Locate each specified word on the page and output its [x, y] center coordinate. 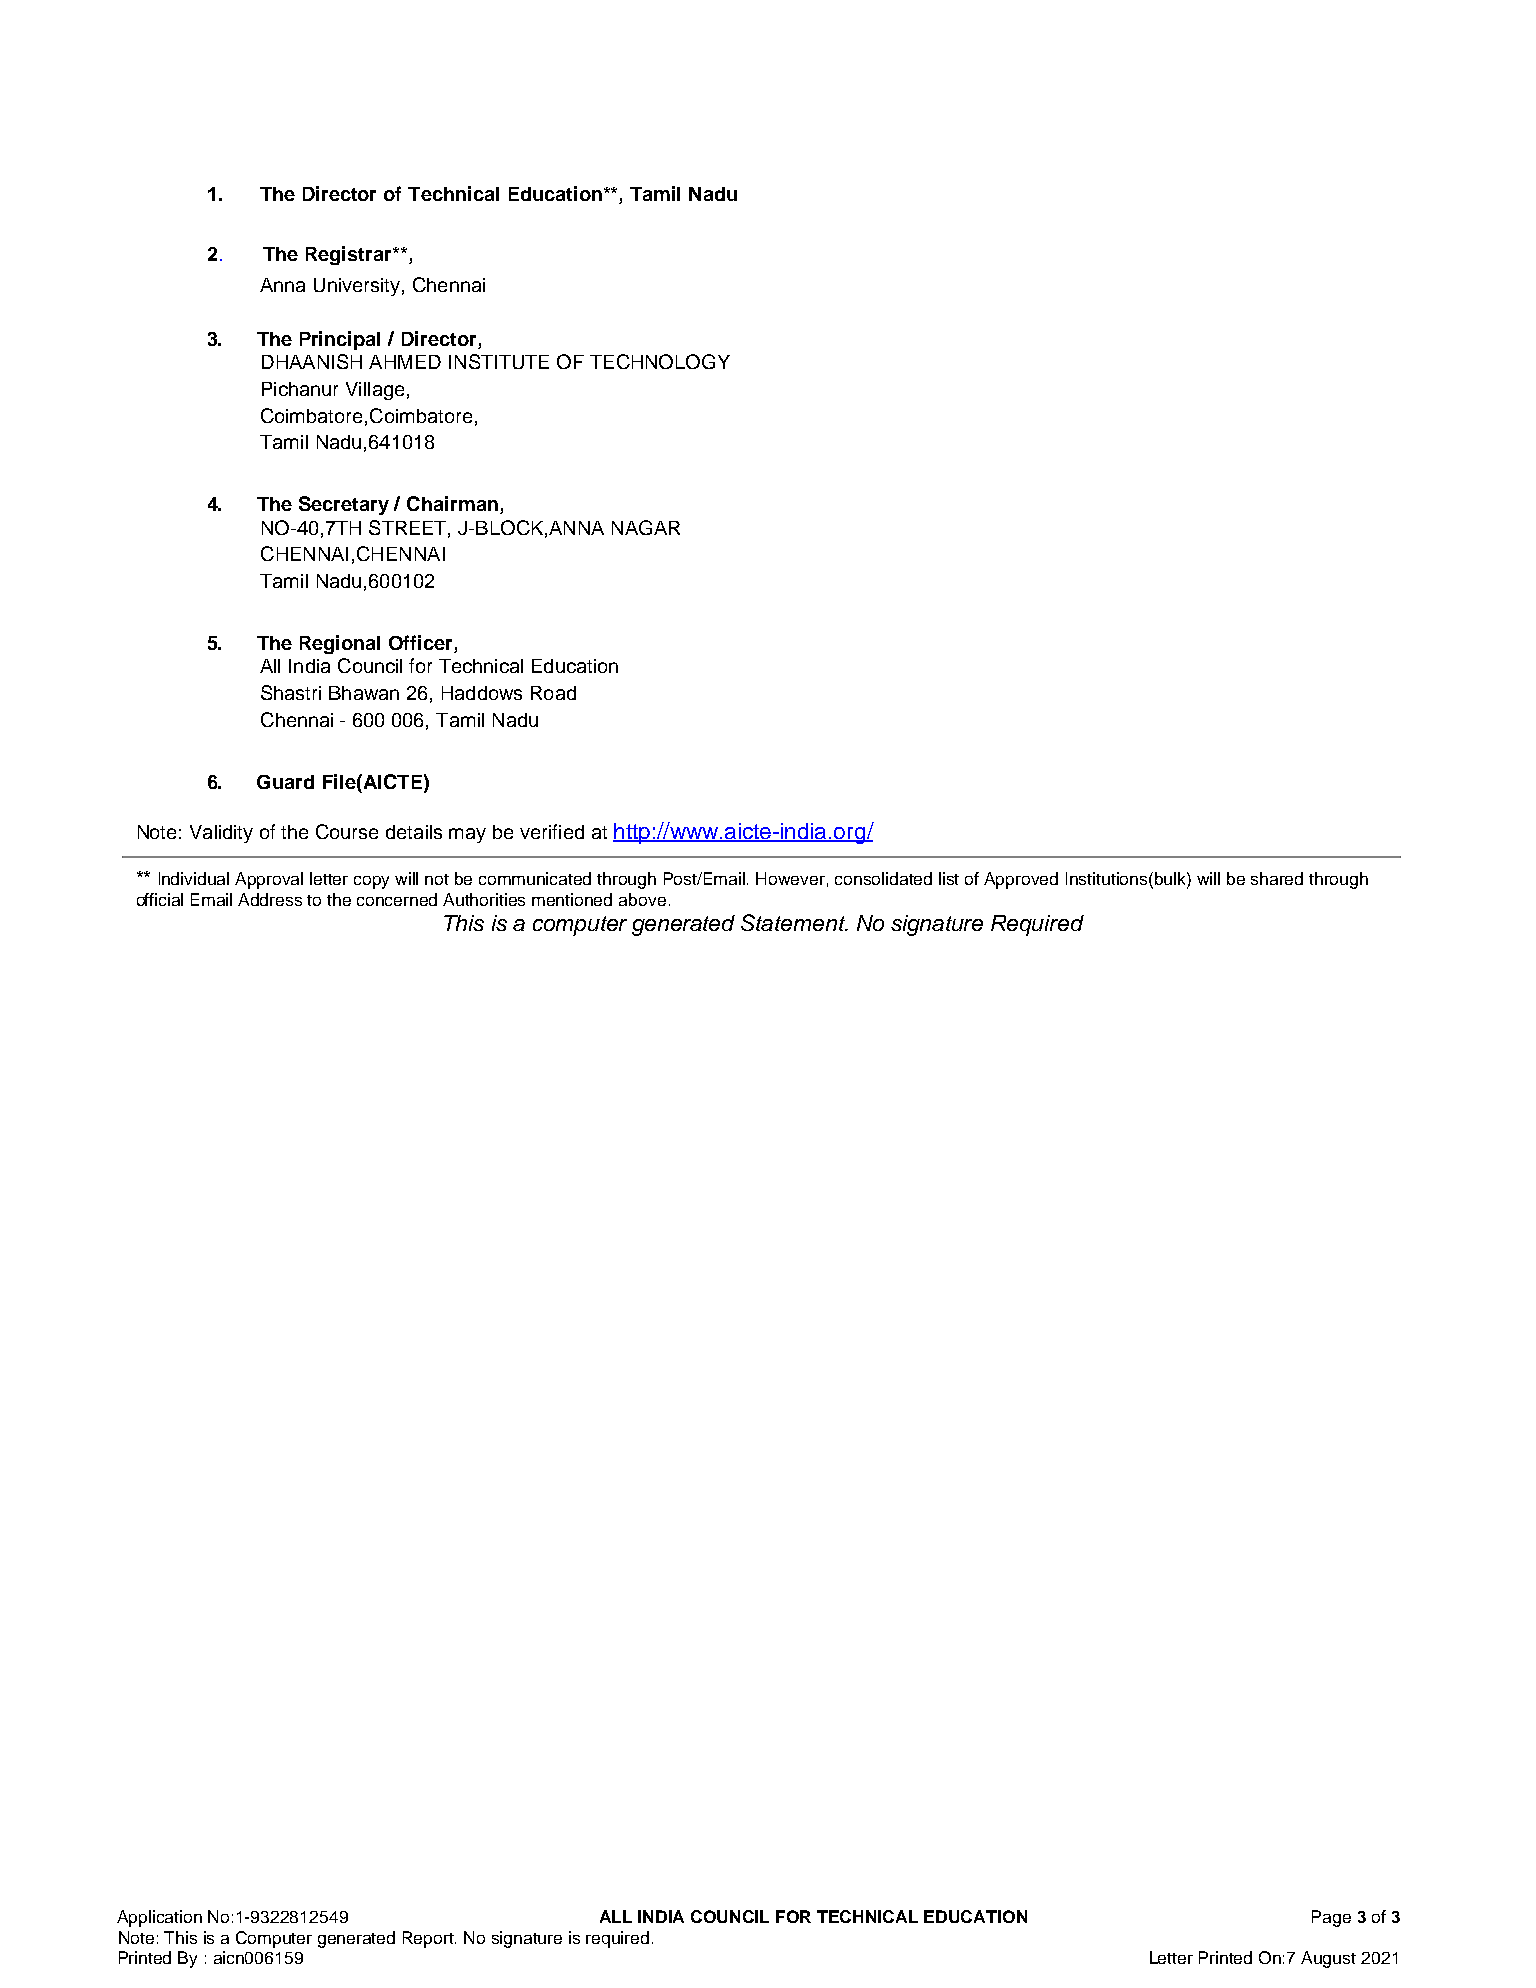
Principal [340, 340]
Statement [794, 922]
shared [1277, 878]
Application [159, 1918]
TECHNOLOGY [660, 361]
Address [270, 899]
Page [1331, 1918]
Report [429, 1939]
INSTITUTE [499, 361]
